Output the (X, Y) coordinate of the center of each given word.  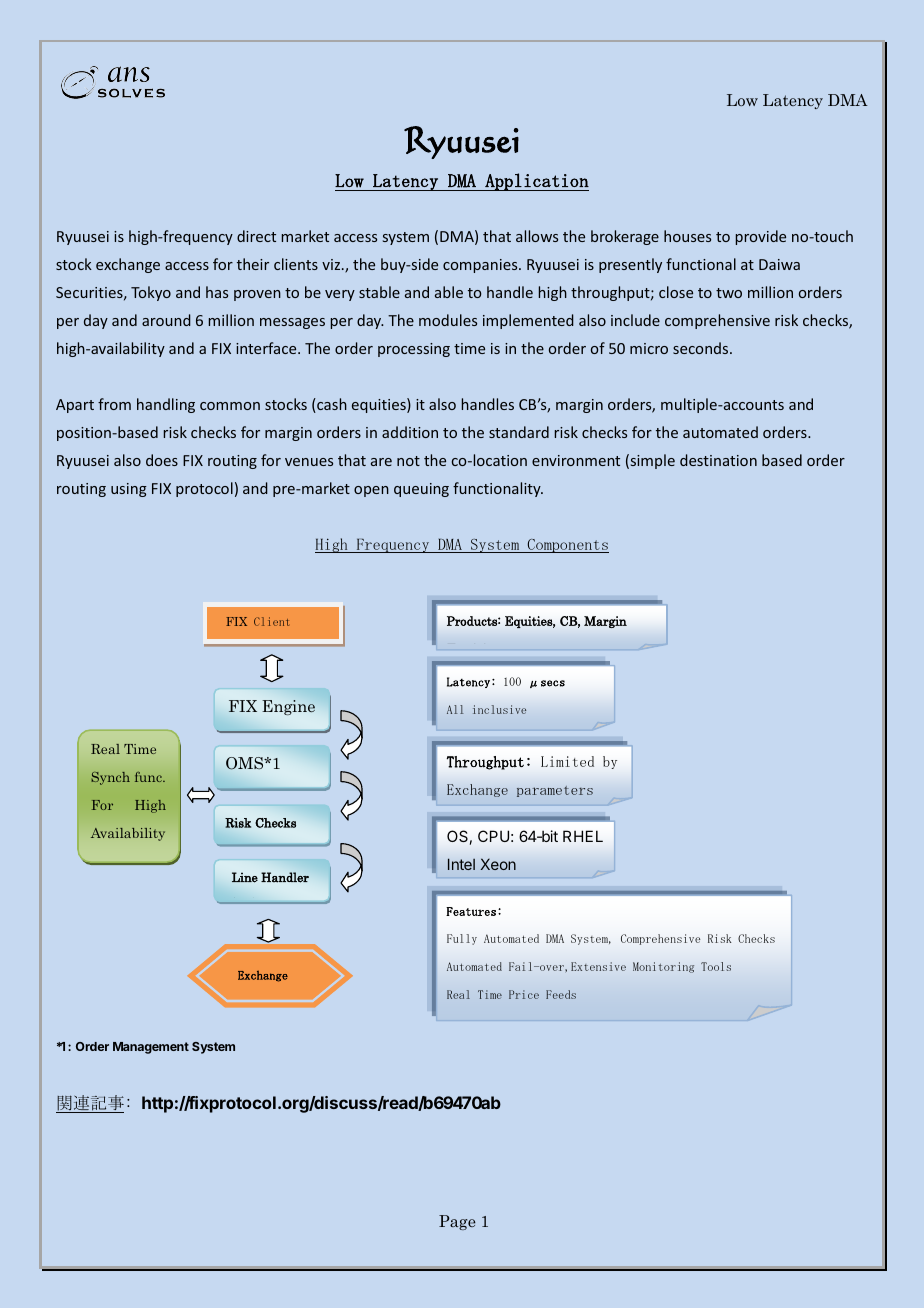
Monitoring (663, 967)
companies (481, 266)
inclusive (499, 709)
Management (151, 1048)
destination (718, 460)
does (162, 460)
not (408, 461)
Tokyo (151, 293)
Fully (462, 939)
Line (245, 877)
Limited (567, 761)
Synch (110, 778)
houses (687, 236)
